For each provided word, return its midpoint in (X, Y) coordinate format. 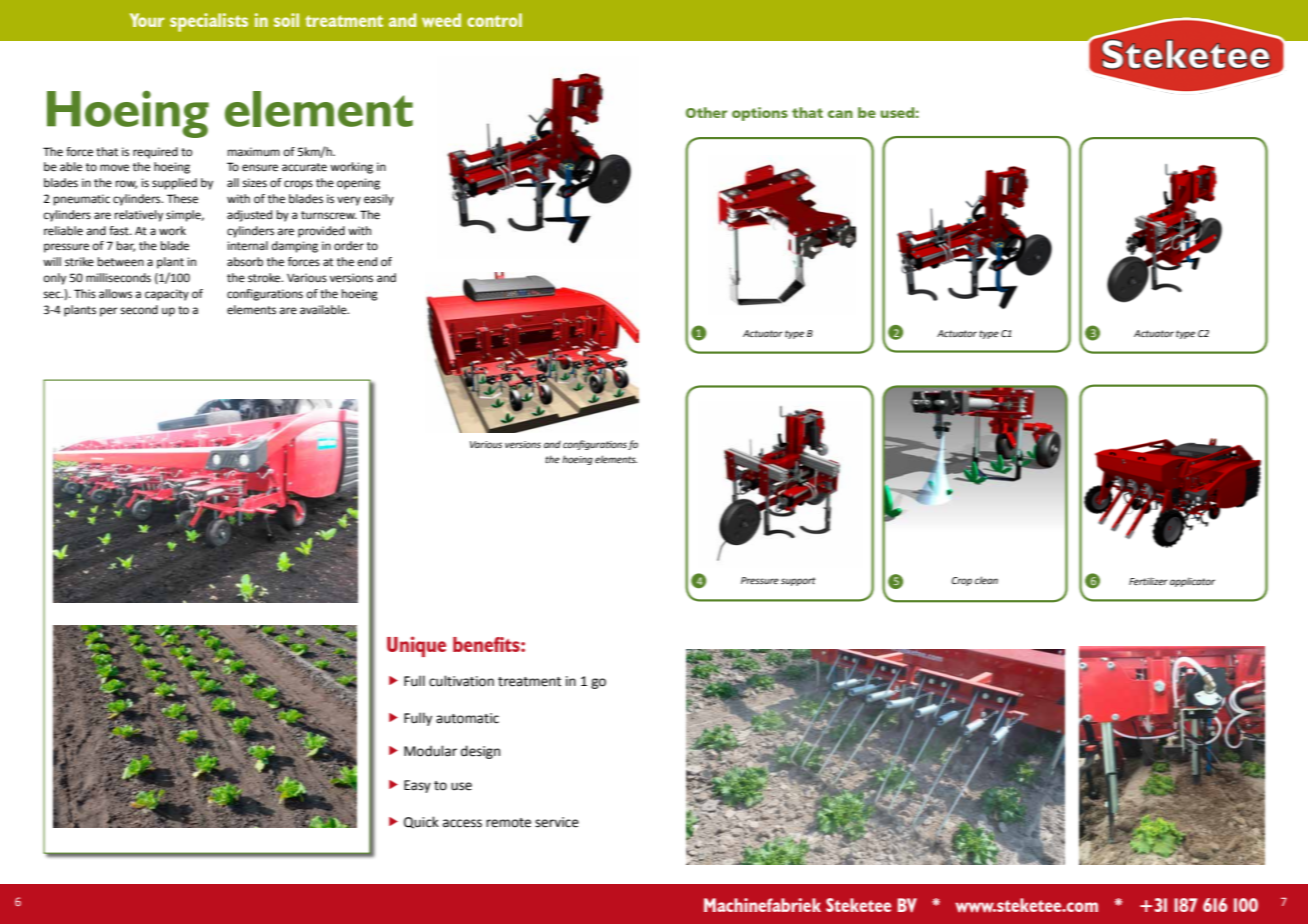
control (494, 20)
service (557, 822)
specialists (209, 22)
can (840, 114)
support (798, 581)
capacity (167, 295)
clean (986, 580)
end (367, 261)
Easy (417, 786)
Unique (416, 646)
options (760, 114)
